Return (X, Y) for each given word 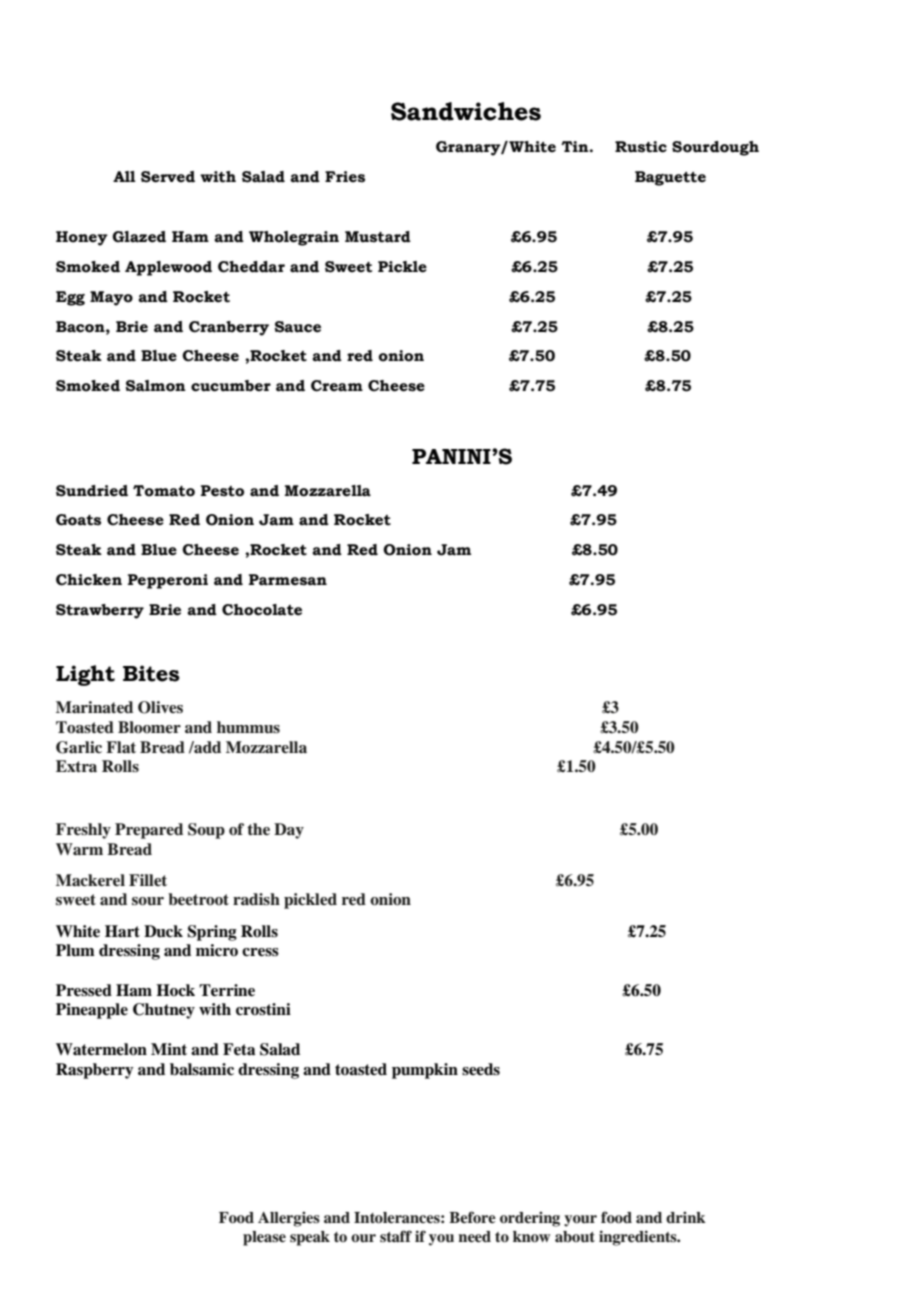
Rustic (641, 147)
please (264, 1238)
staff (396, 1236)
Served (168, 177)
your (580, 1221)
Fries (345, 177)
